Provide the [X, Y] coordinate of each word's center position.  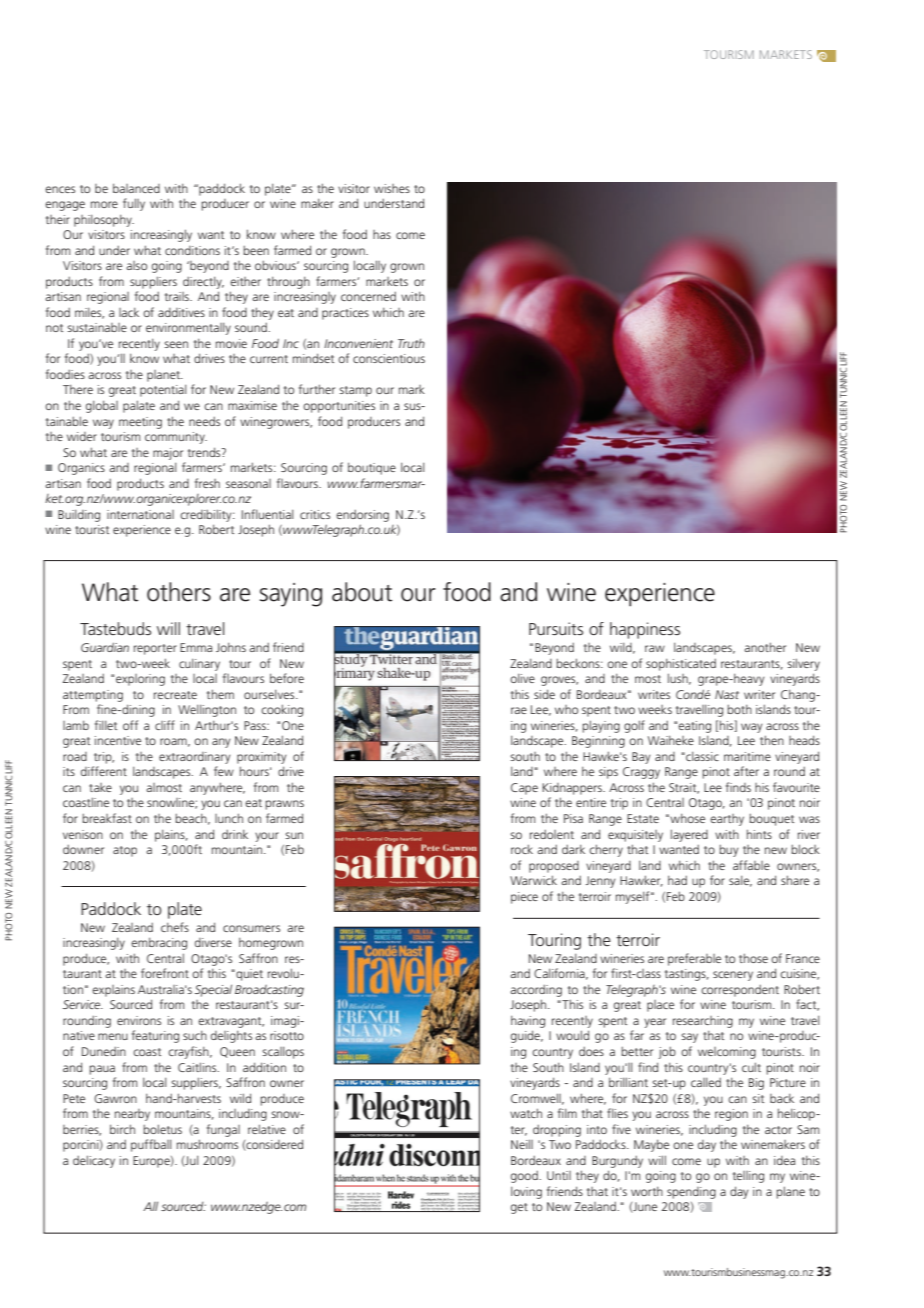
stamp [355, 391]
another [765, 647]
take [100, 787]
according [536, 990]
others [179, 592]
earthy [727, 820]
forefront [165, 973]
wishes [392, 188]
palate [139, 406]
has [382, 234]
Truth [411, 343]
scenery [733, 976]
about [362, 592]
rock [522, 849]
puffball [151, 1145]
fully [134, 204]
